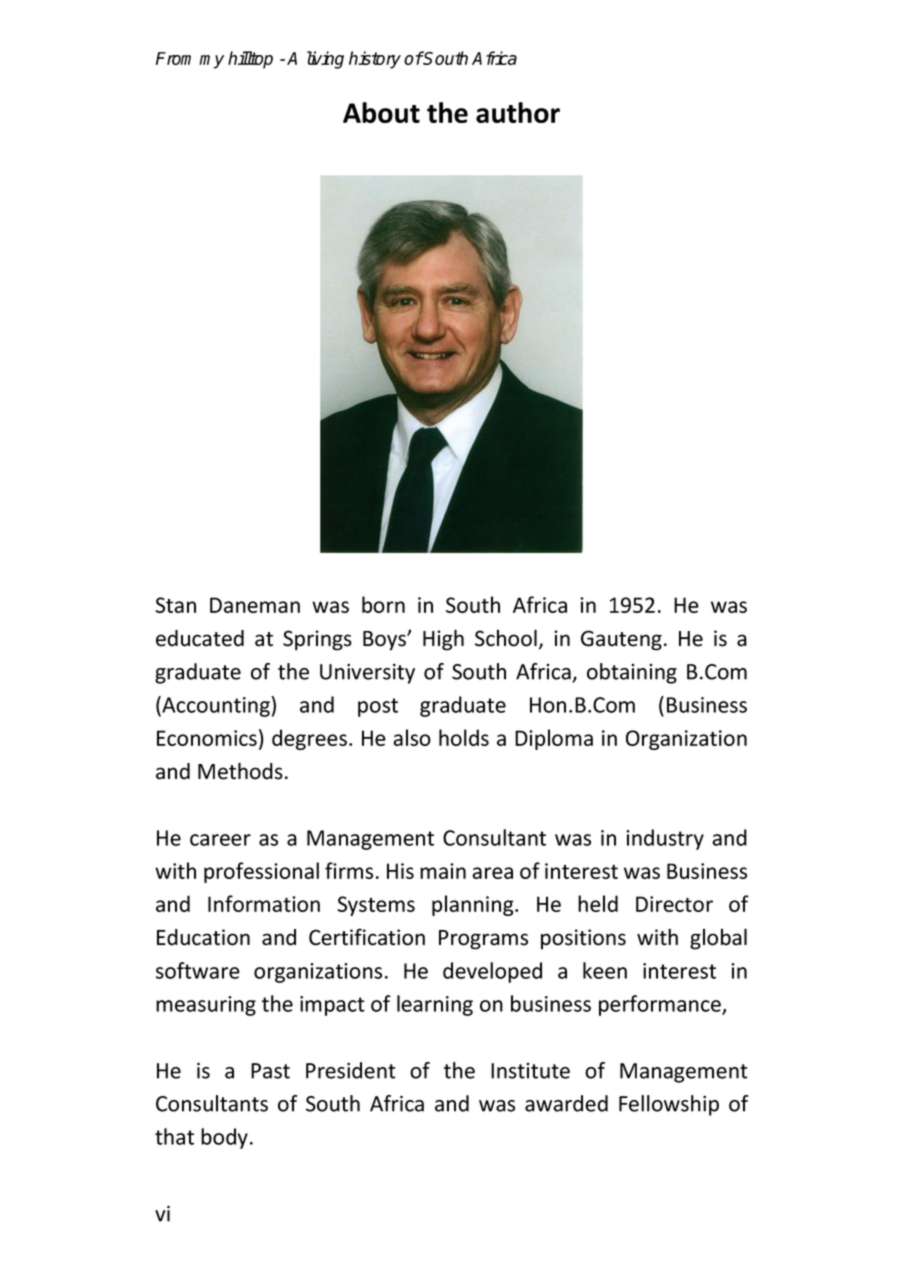 The width and height of the document is (903, 1281). Describe the element at coordinates (175, 605) in the document. I see `Stan` at that location.
